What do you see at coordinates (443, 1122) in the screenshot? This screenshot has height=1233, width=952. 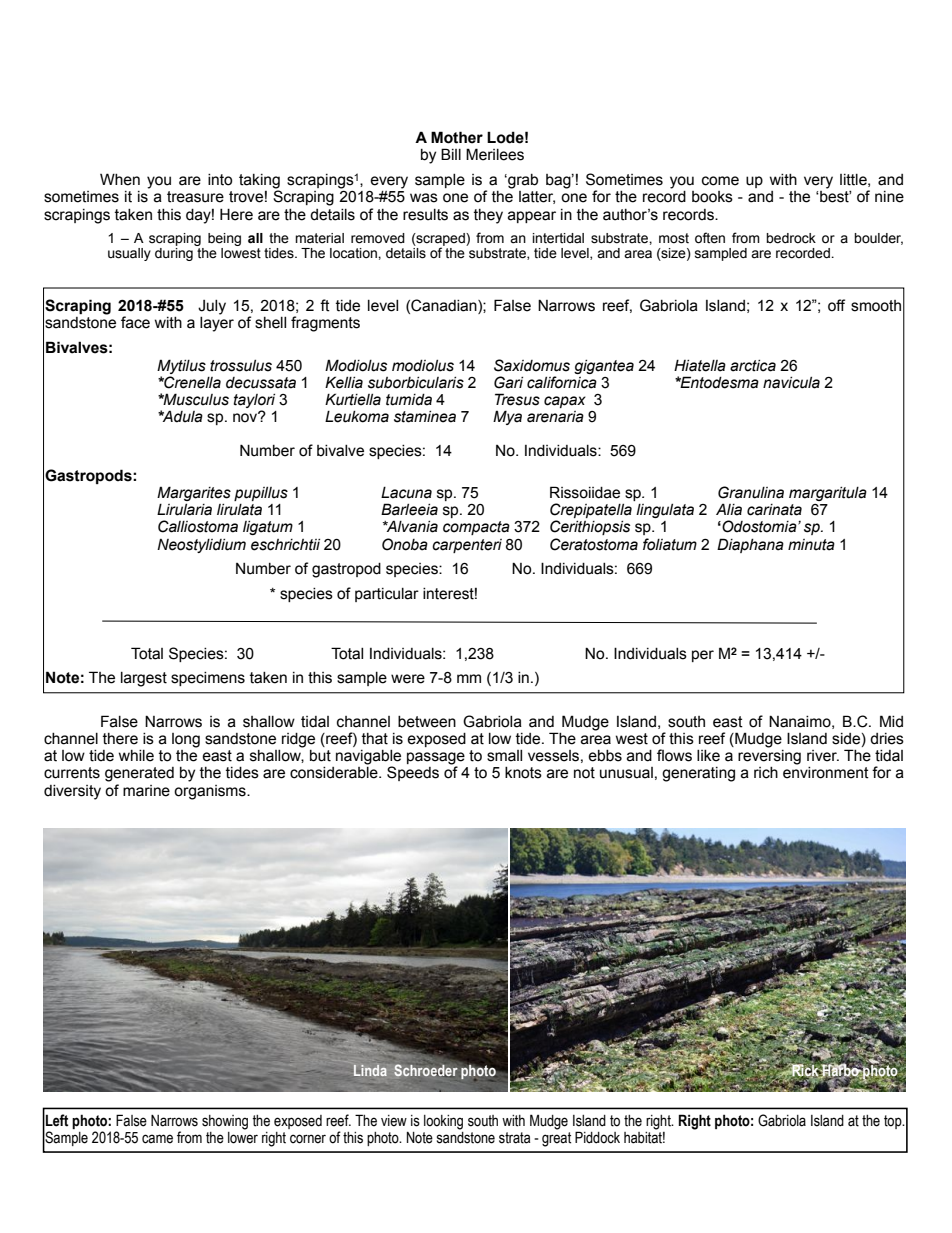 I see `looking` at bounding box center [443, 1122].
